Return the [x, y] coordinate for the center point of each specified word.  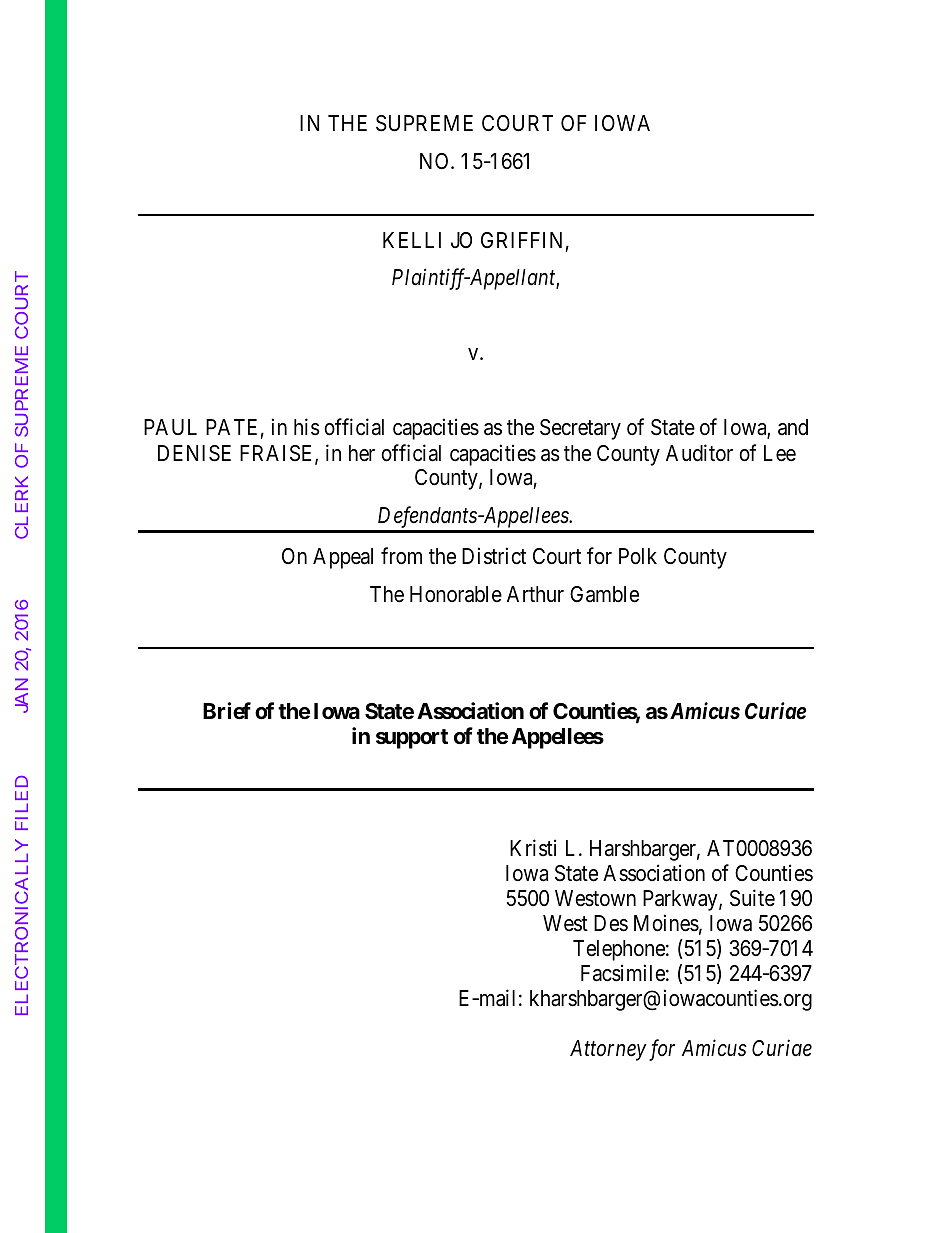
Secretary [580, 429]
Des [611, 923]
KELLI [412, 240]
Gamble [604, 594]
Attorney [608, 1050]
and [793, 427]
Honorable [456, 594]
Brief [227, 711]
